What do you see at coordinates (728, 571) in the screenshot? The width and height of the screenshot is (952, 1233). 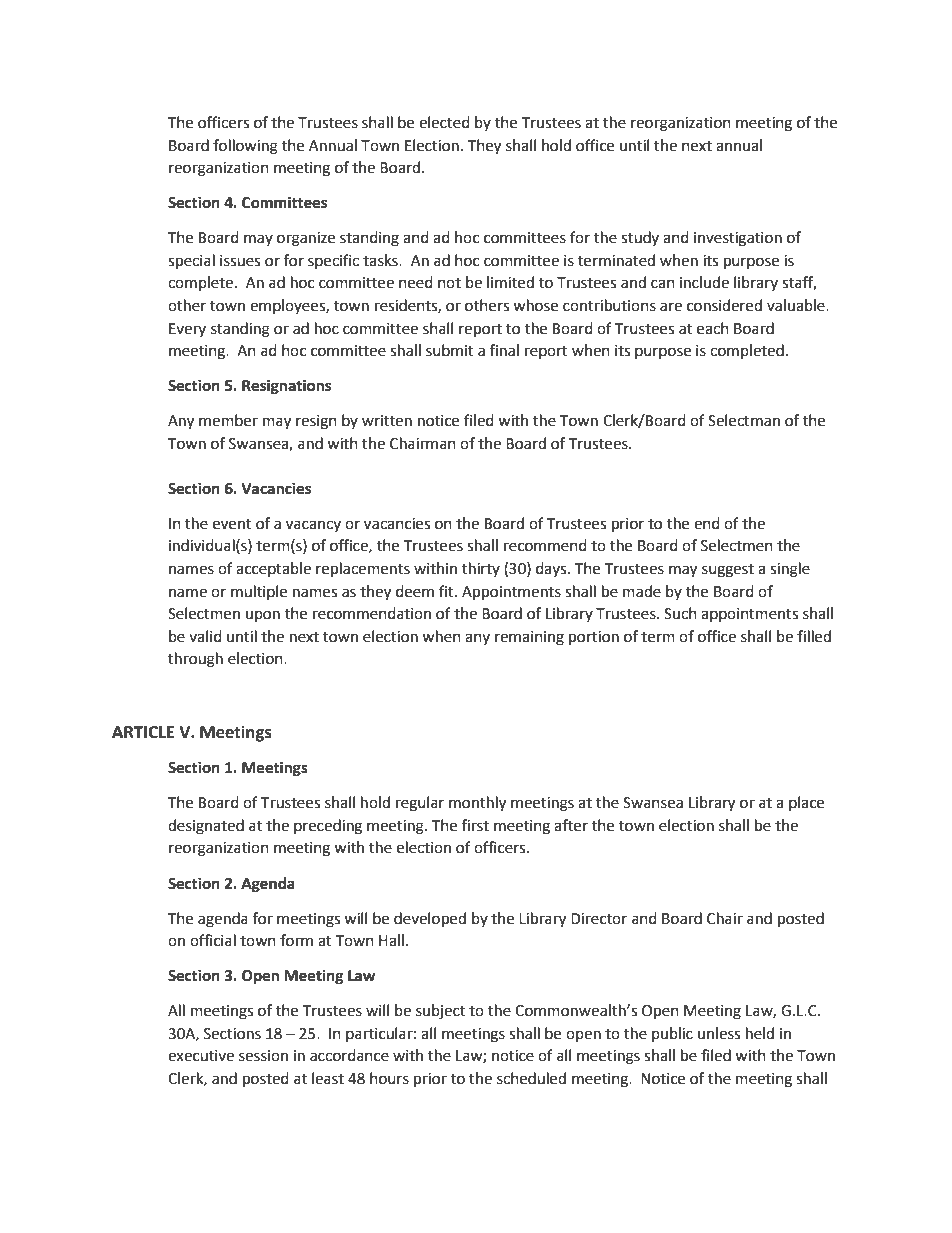 I see `suggest` at bounding box center [728, 571].
